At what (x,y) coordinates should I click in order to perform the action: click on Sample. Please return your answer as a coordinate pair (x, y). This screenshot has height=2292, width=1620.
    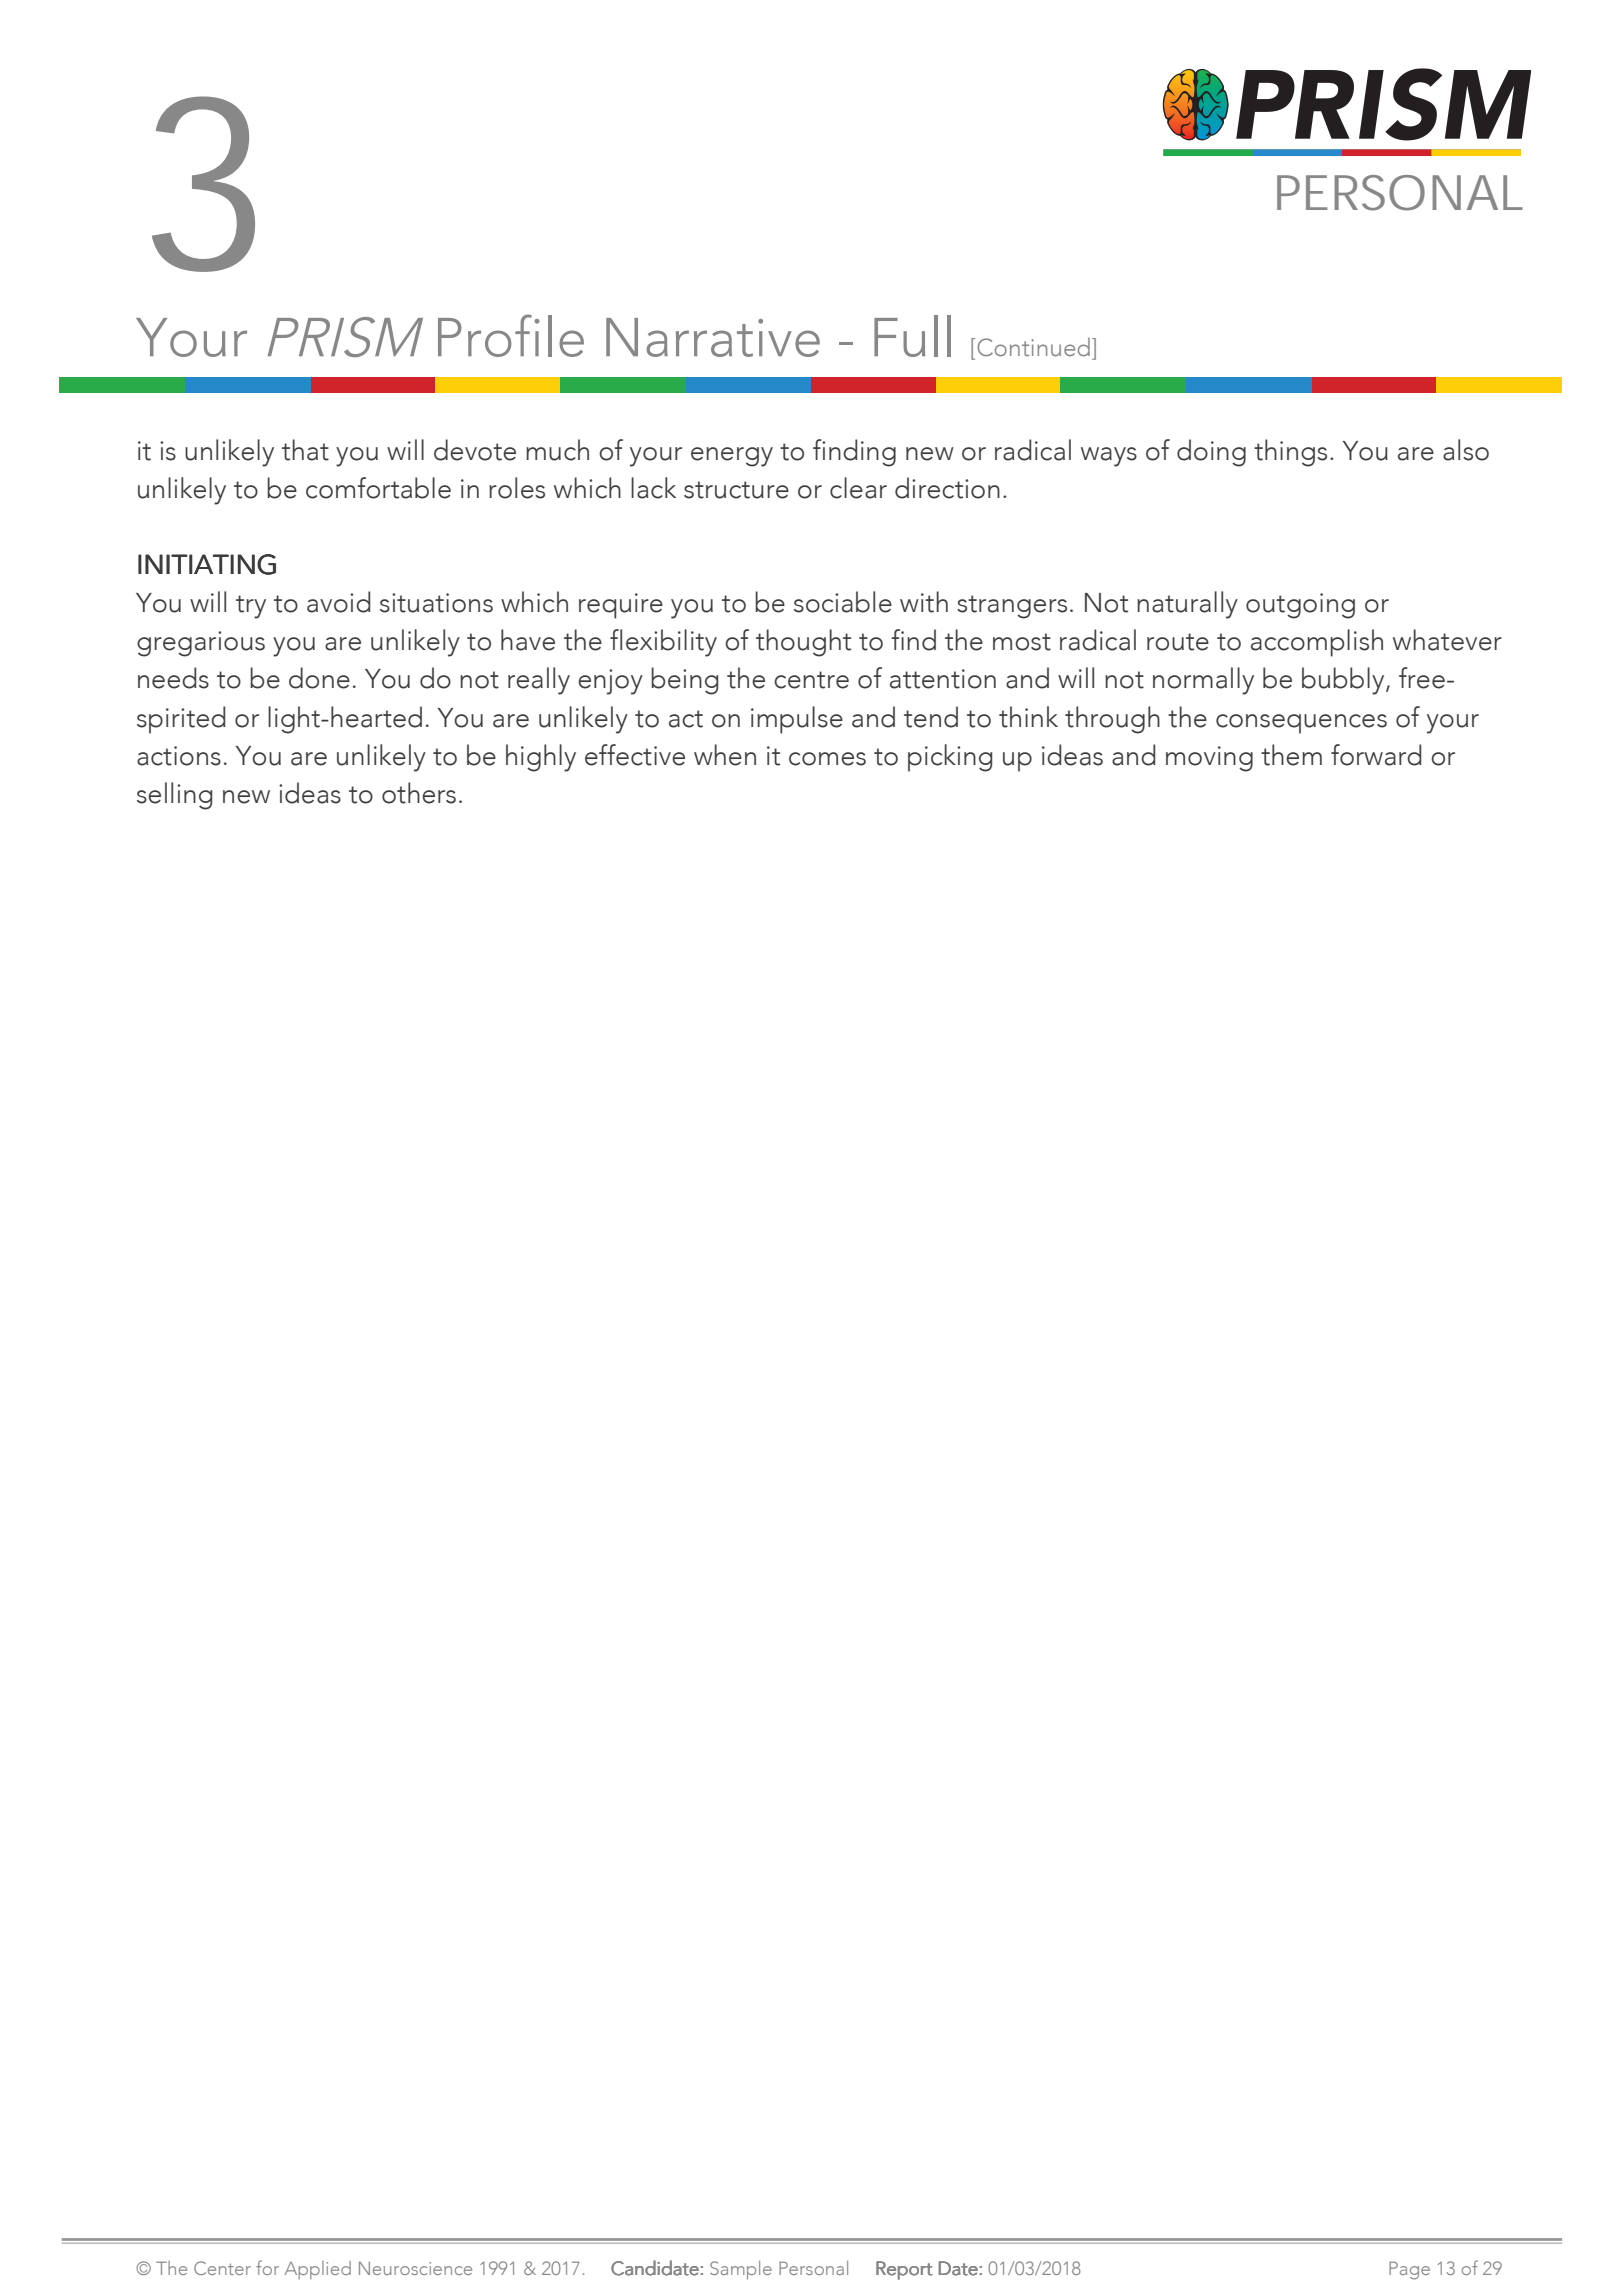
    Looking at the image, I should click on (741, 2270).
